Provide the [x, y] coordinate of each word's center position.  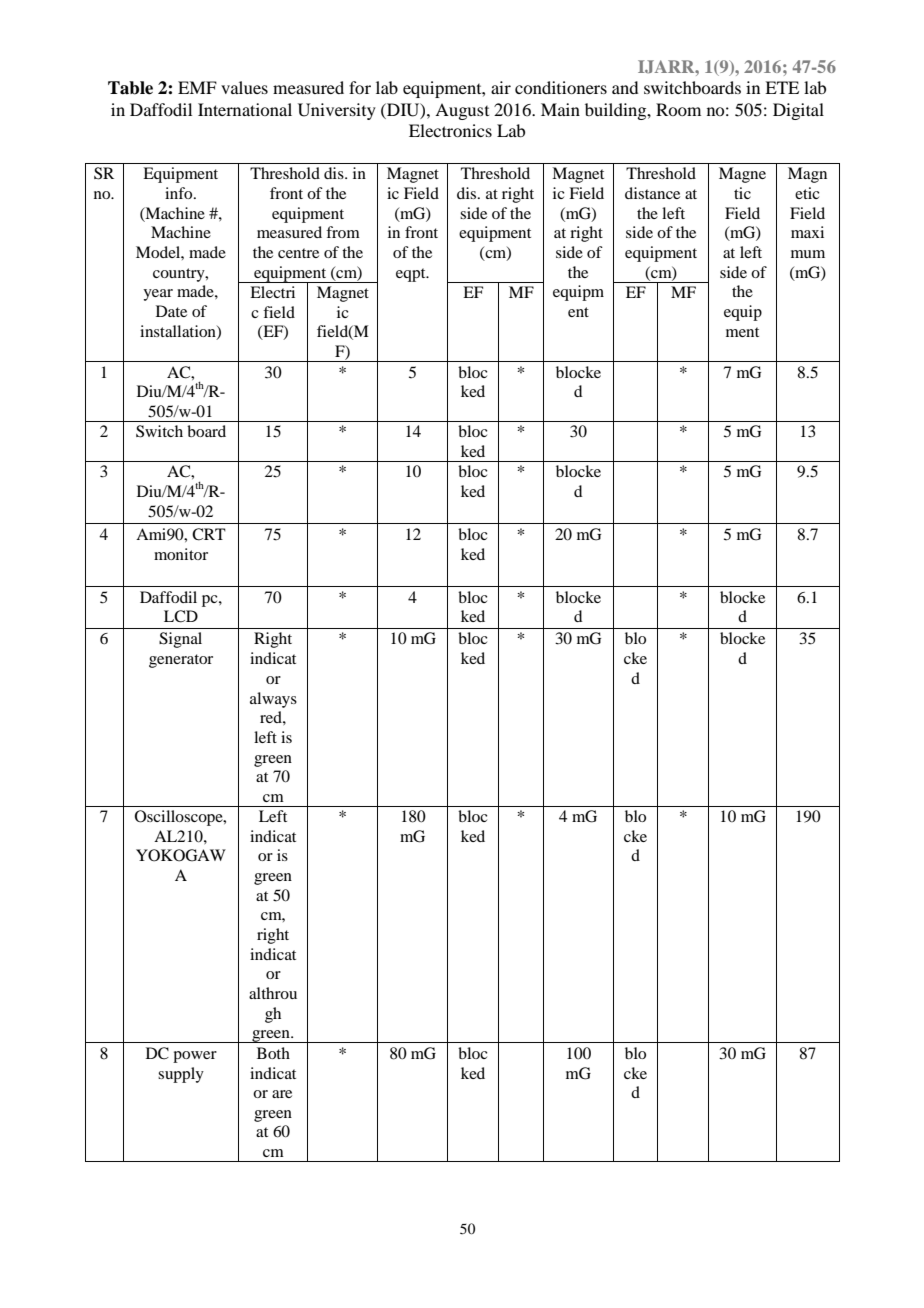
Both [273, 1053]
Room [678, 109]
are [282, 1094]
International [245, 109]
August [462, 111]
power [195, 1057]
